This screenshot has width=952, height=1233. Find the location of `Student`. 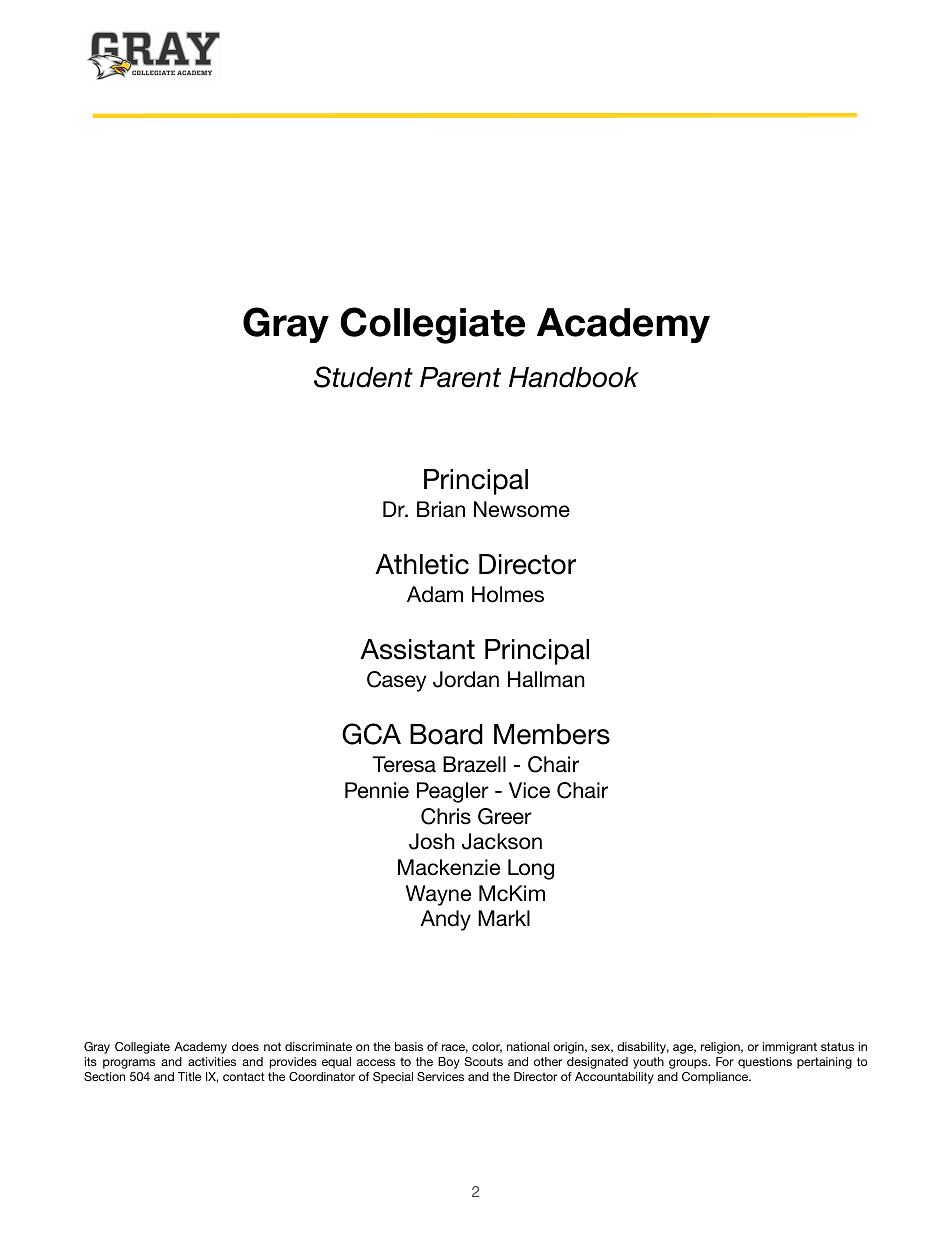

Student is located at coordinates (363, 377).
